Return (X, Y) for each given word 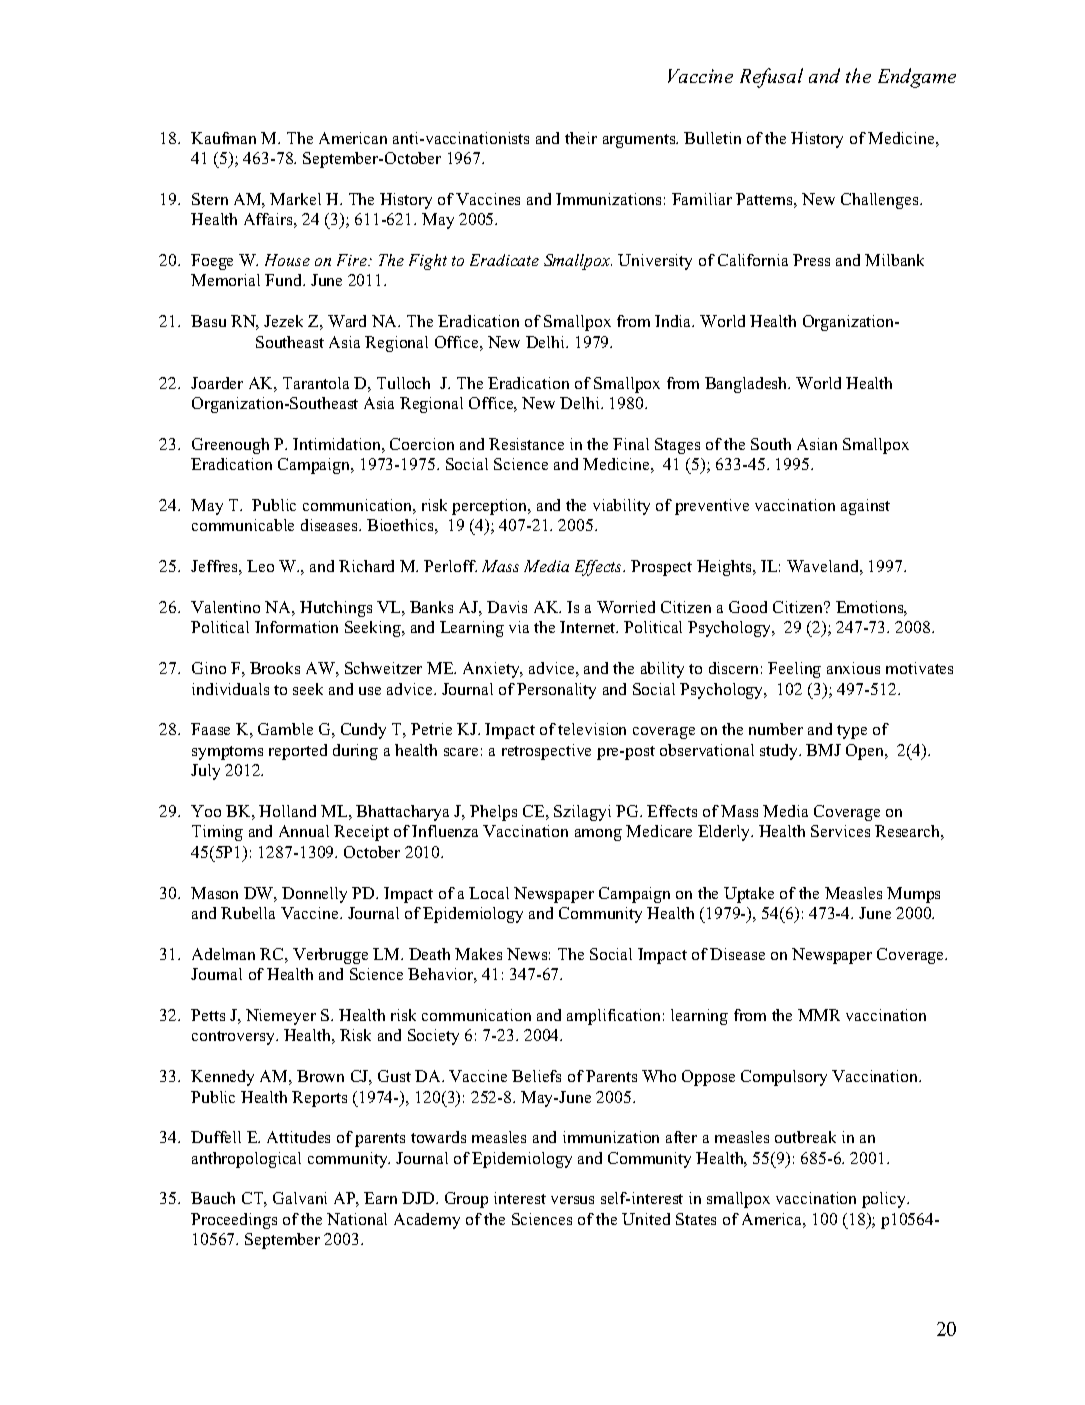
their (581, 138)
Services (840, 831)
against (865, 507)
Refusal (771, 78)
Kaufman (223, 138)
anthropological (246, 1160)
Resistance (526, 444)
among (598, 835)
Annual (304, 831)
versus (572, 1200)
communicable (243, 525)
